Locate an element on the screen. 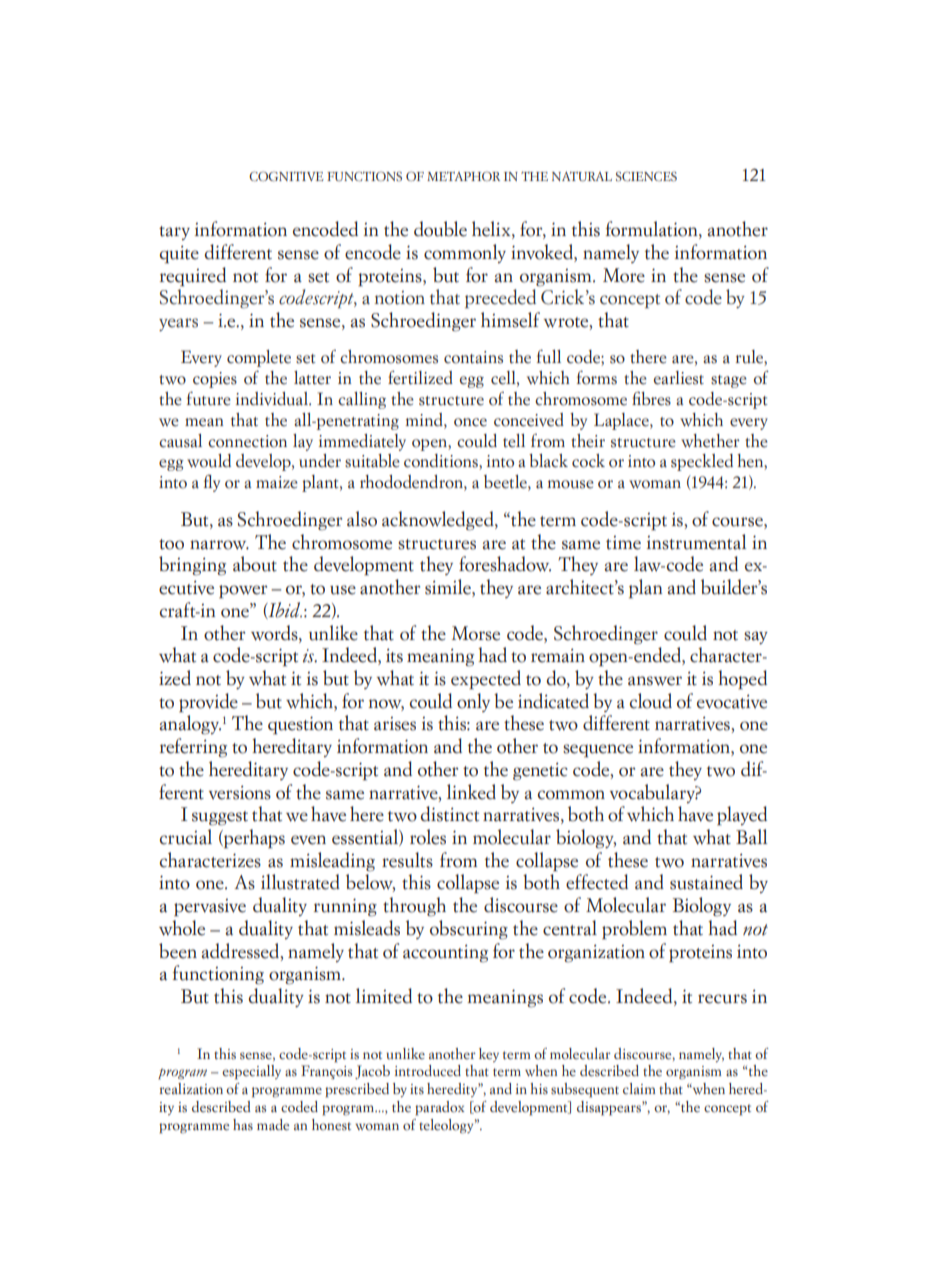  acknowledged is located at coordinates (439, 521).
